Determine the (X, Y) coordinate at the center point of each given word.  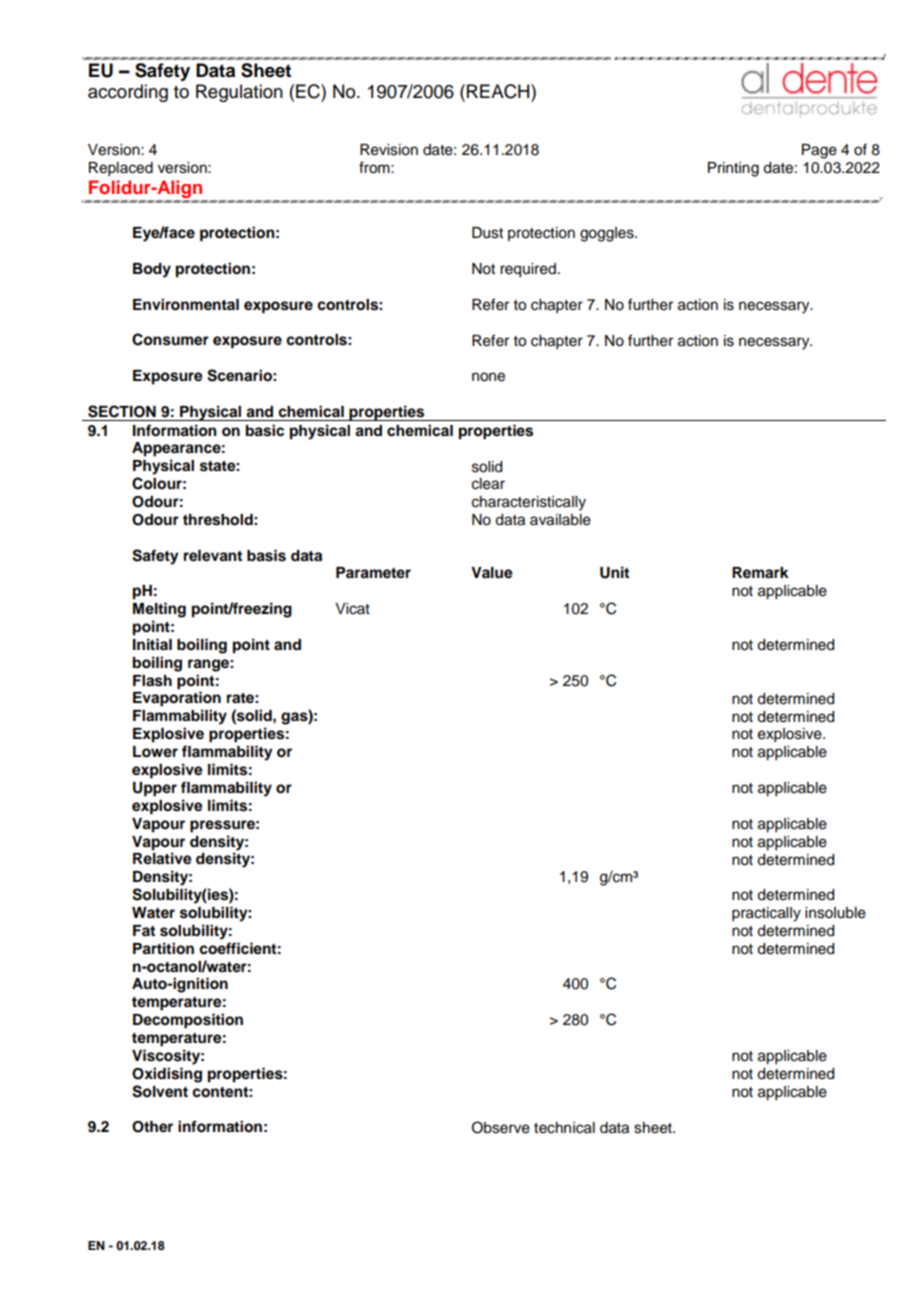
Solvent (160, 1091)
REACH (499, 91)
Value (492, 573)
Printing (733, 169)
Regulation (239, 93)
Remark (760, 572)
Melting (159, 610)
